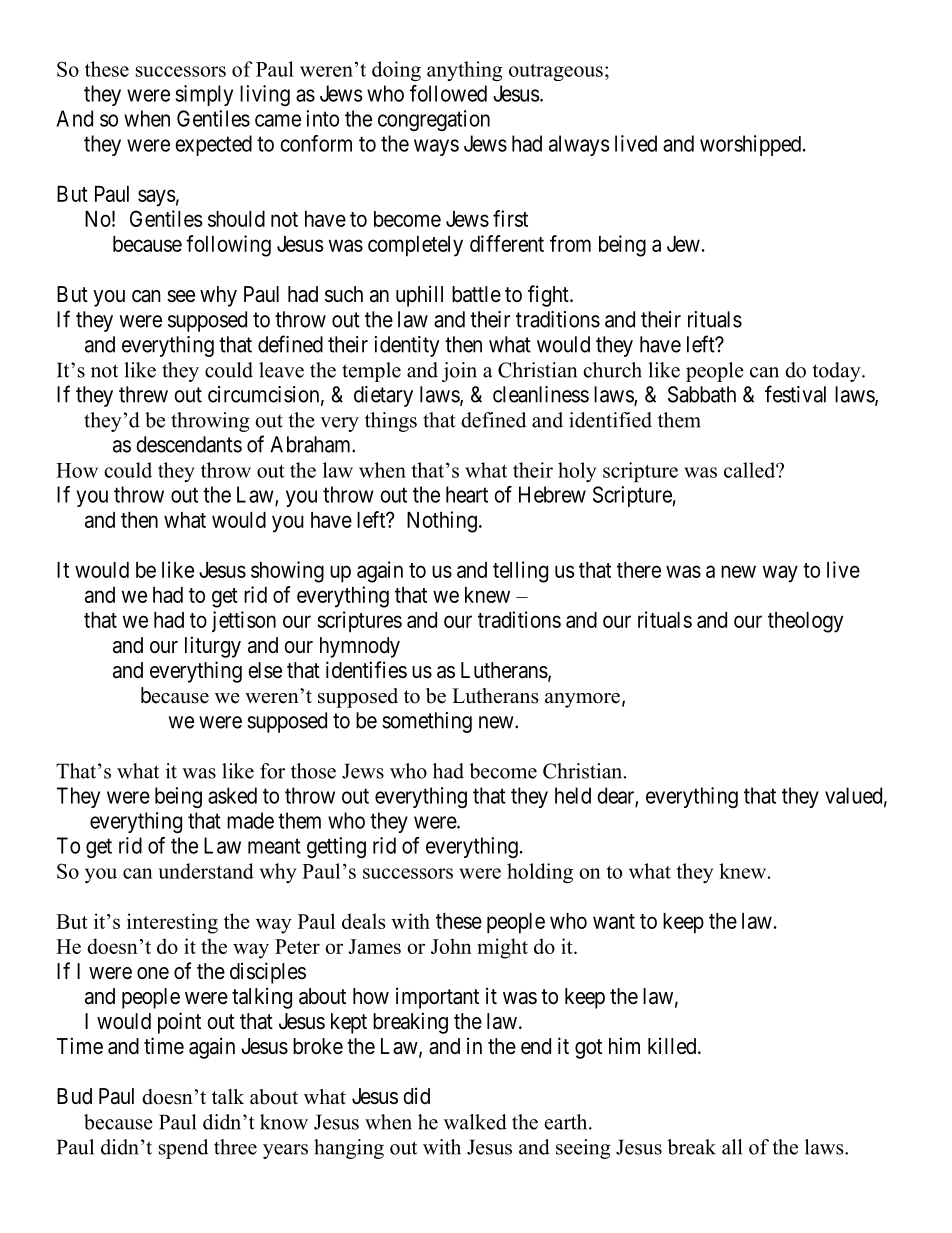 This page has width=952, height=1233. Describe the element at coordinates (206, 871) in the page. I see `understand` at that location.
